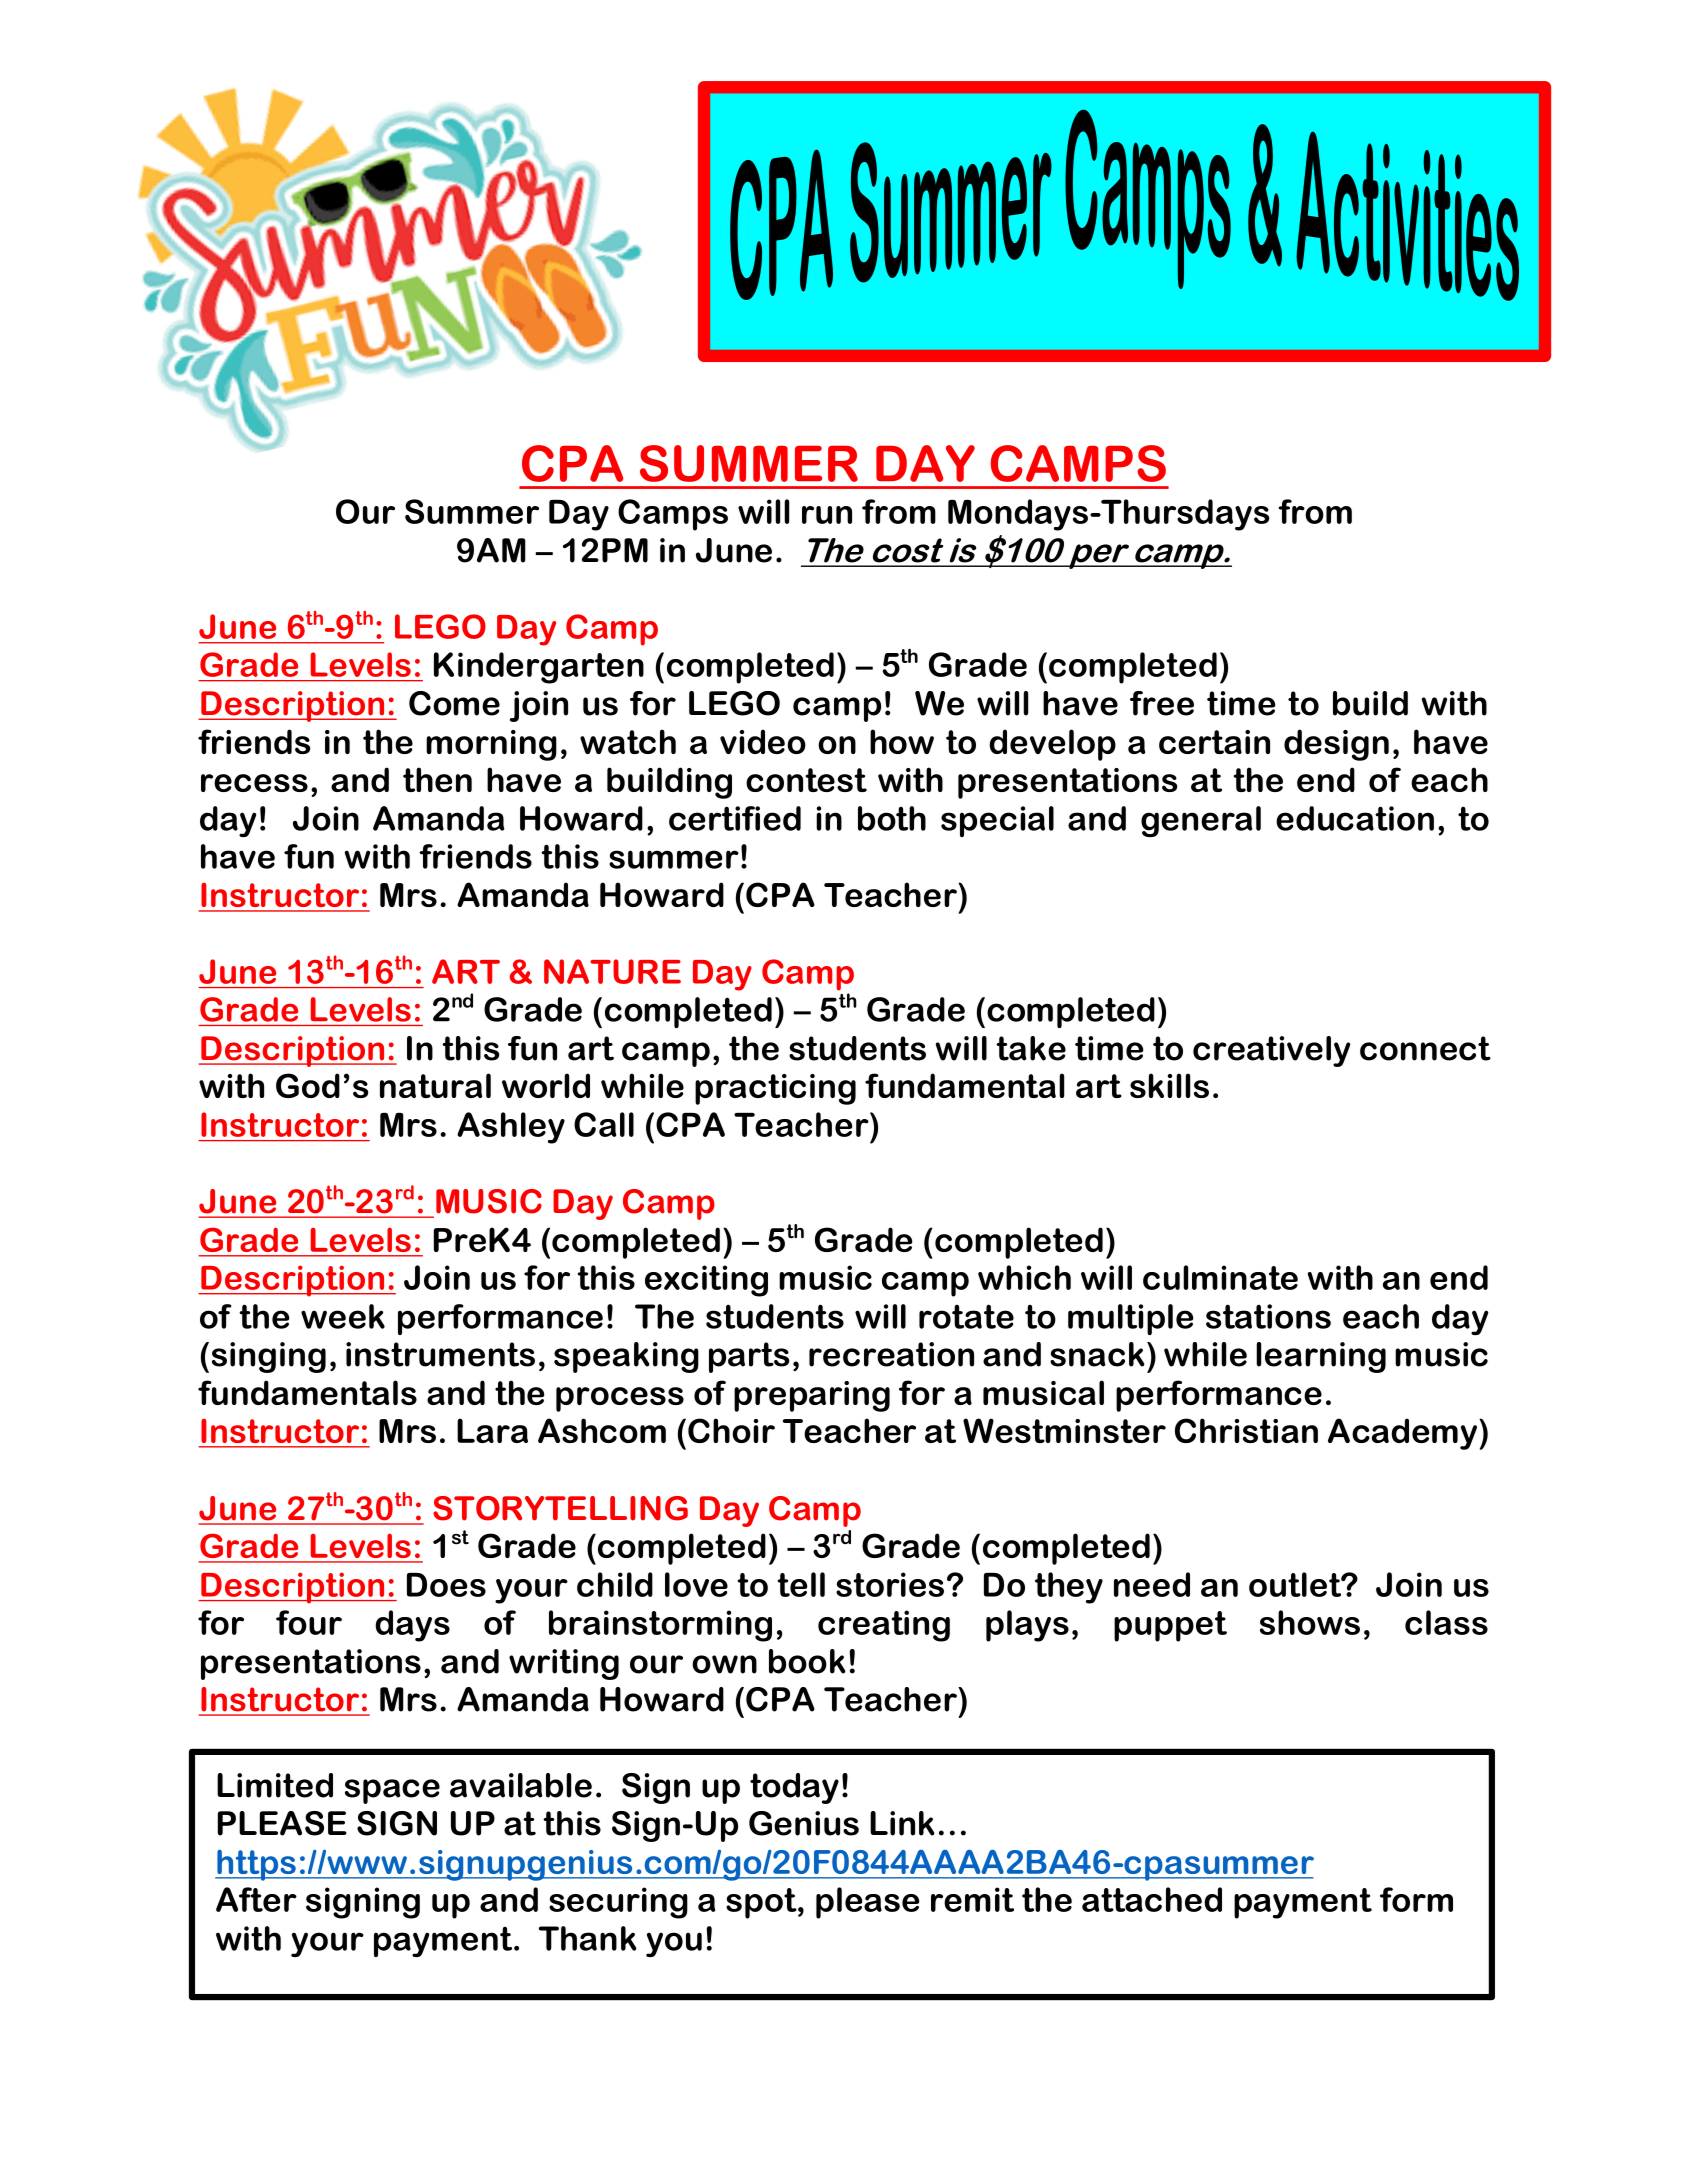 Image resolution: width=1688 pixels, height=2184 pixels. Describe the element at coordinates (1220, 1277) in the screenshot. I see `culminate` at that location.
